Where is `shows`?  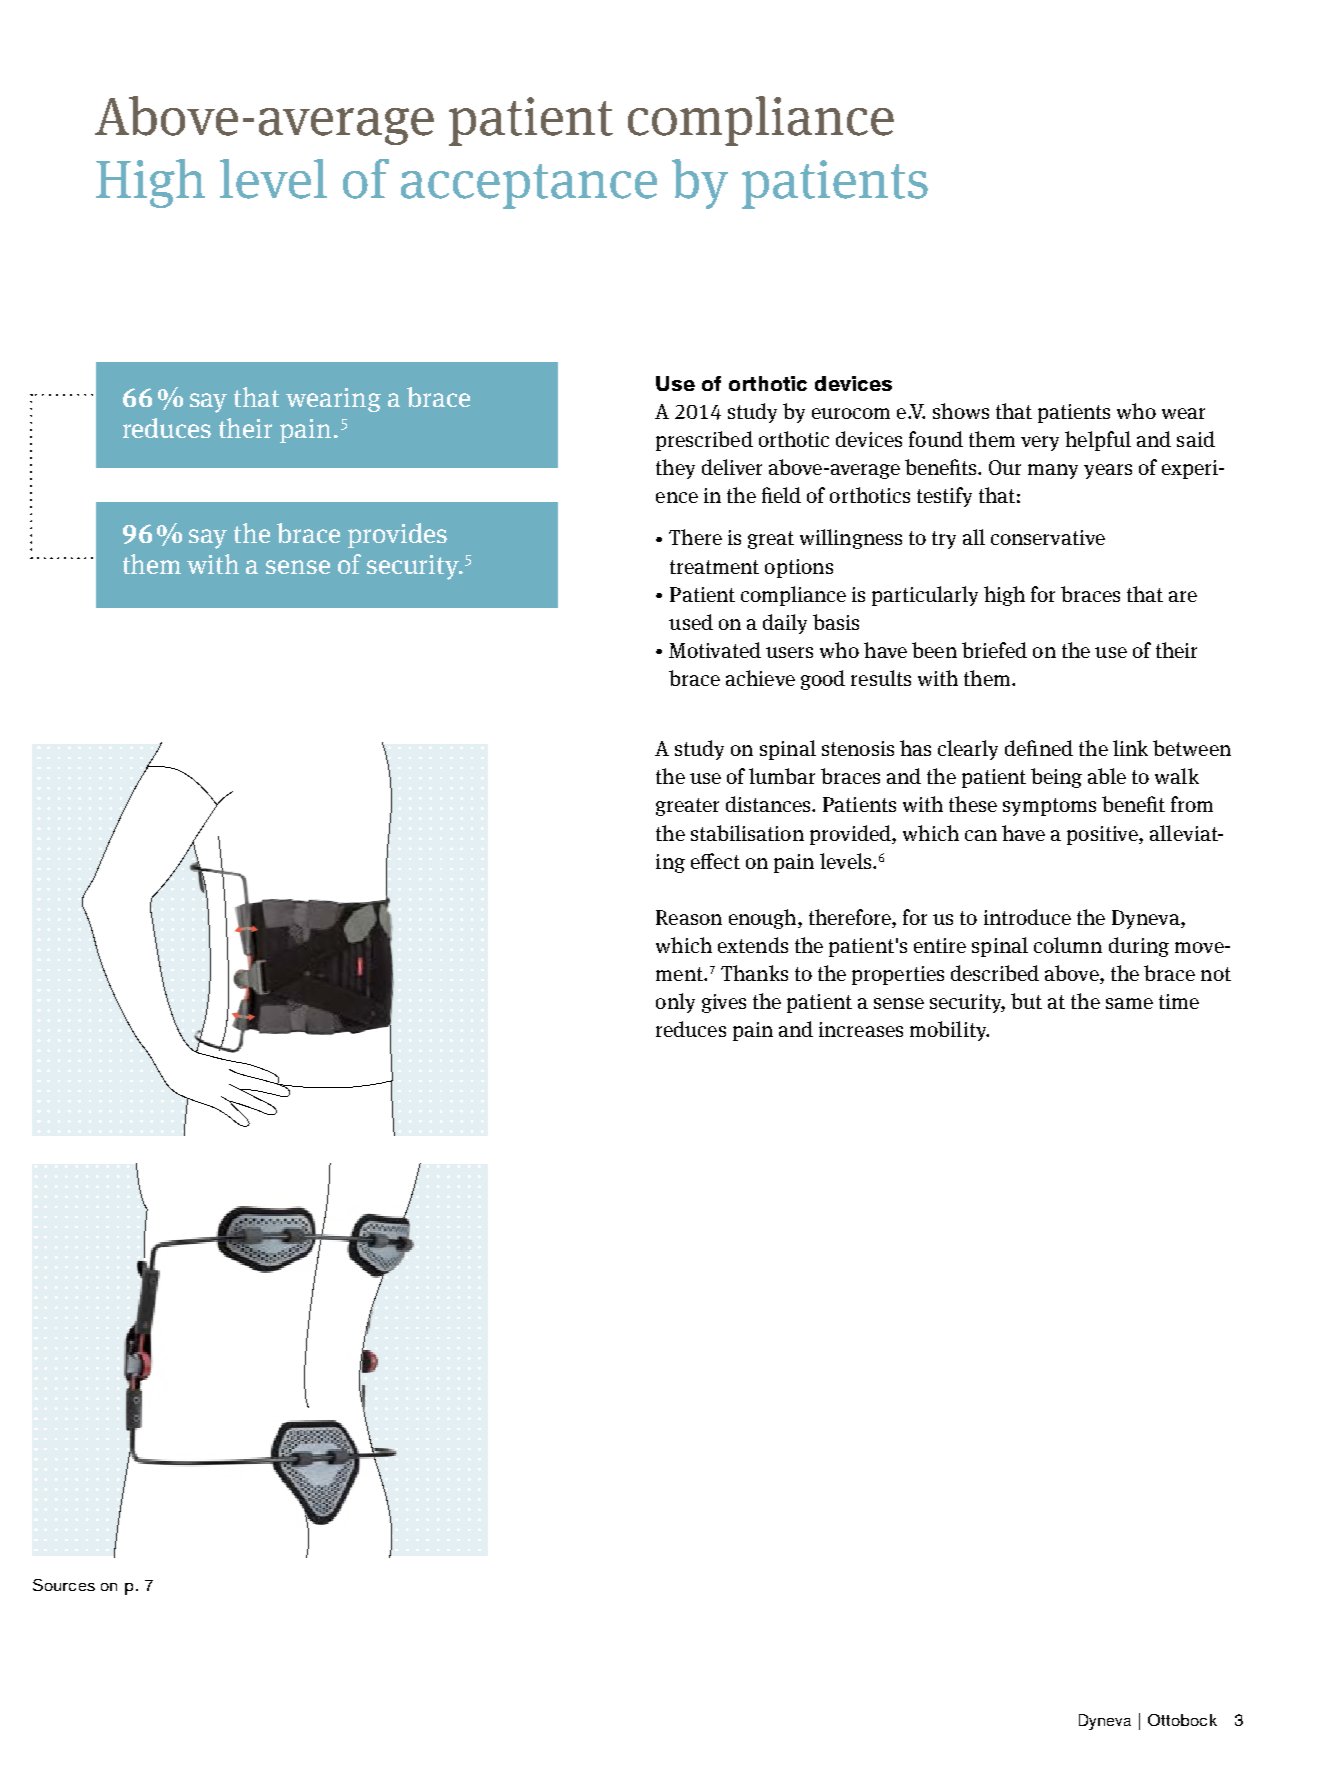 shows is located at coordinates (961, 411).
